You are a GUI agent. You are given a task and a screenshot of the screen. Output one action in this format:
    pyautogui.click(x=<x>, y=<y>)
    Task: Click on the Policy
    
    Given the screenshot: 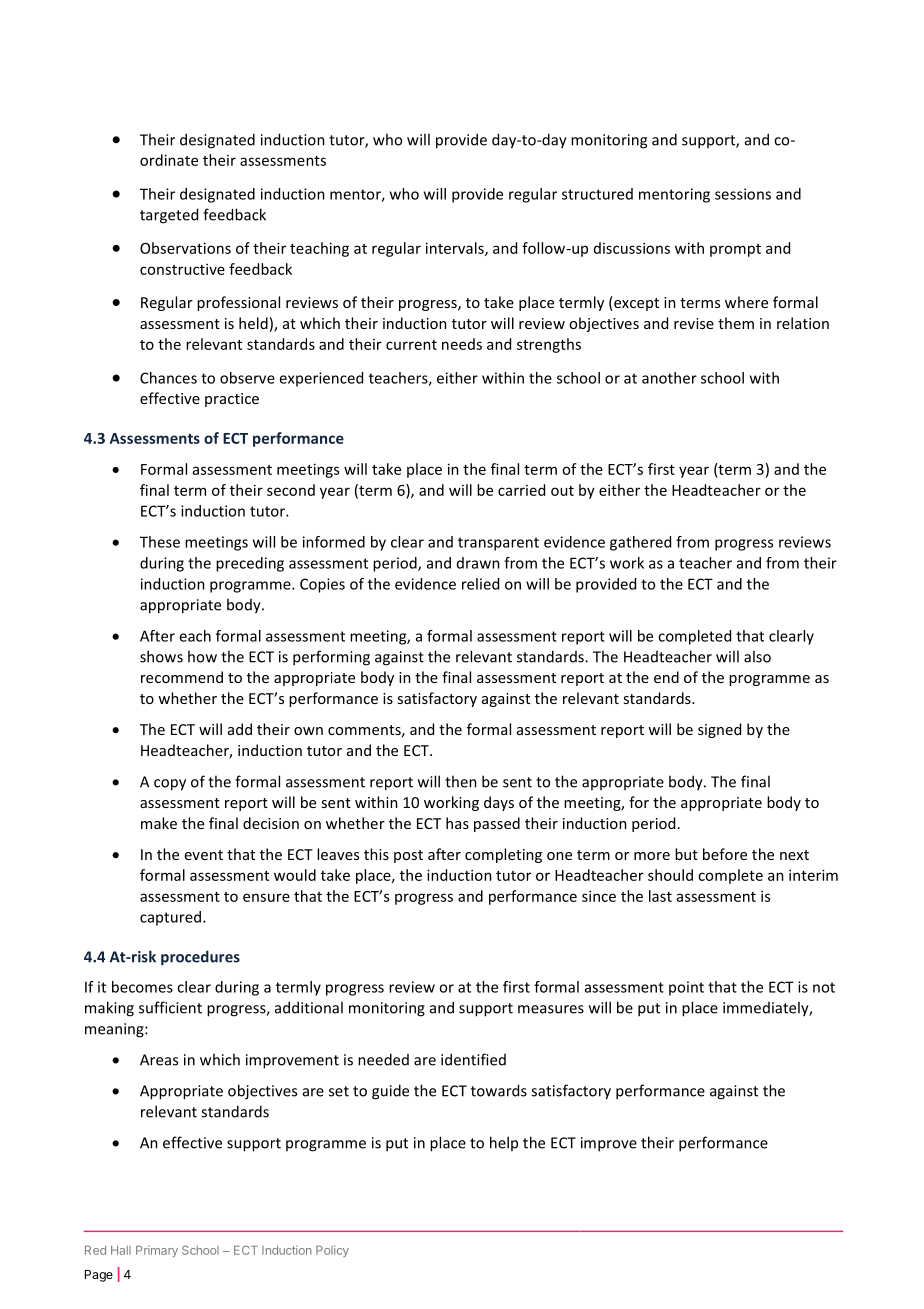 What is the action you would take?
    pyautogui.click(x=332, y=1251)
